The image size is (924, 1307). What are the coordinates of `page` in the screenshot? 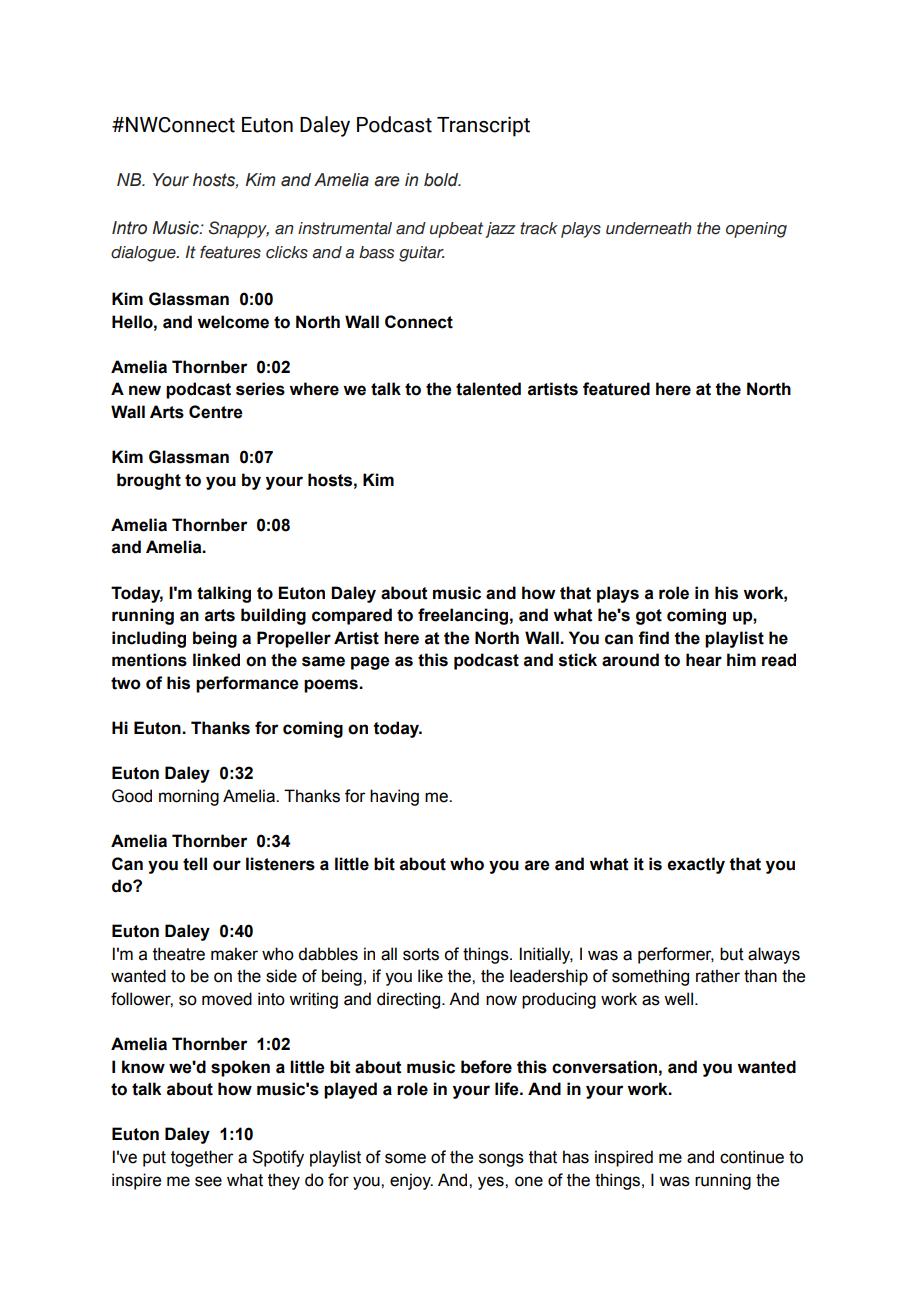 It's located at (370, 663).
